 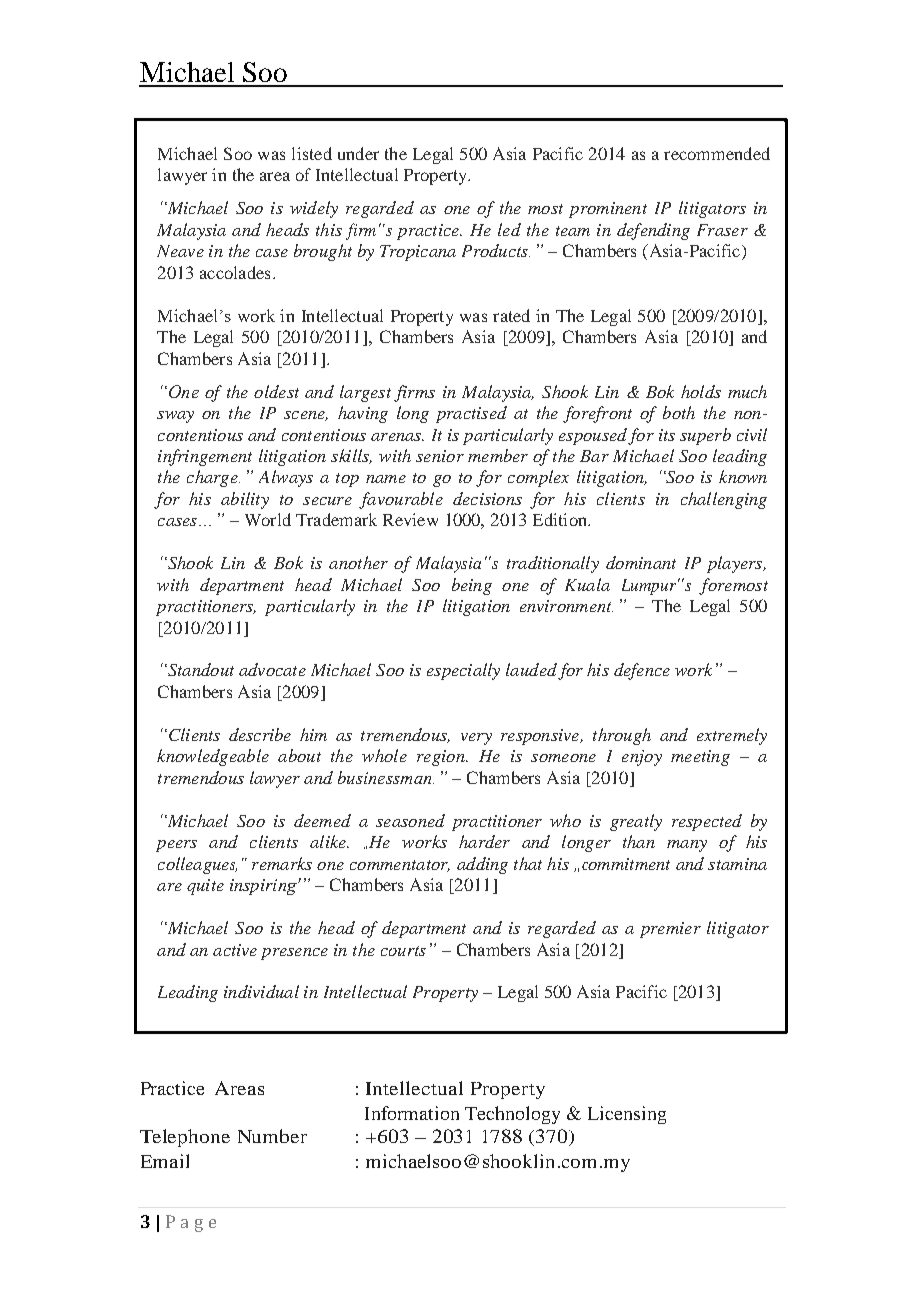 What do you see at coordinates (496, 250) in the document?
I see `Products` at bounding box center [496, 250].
